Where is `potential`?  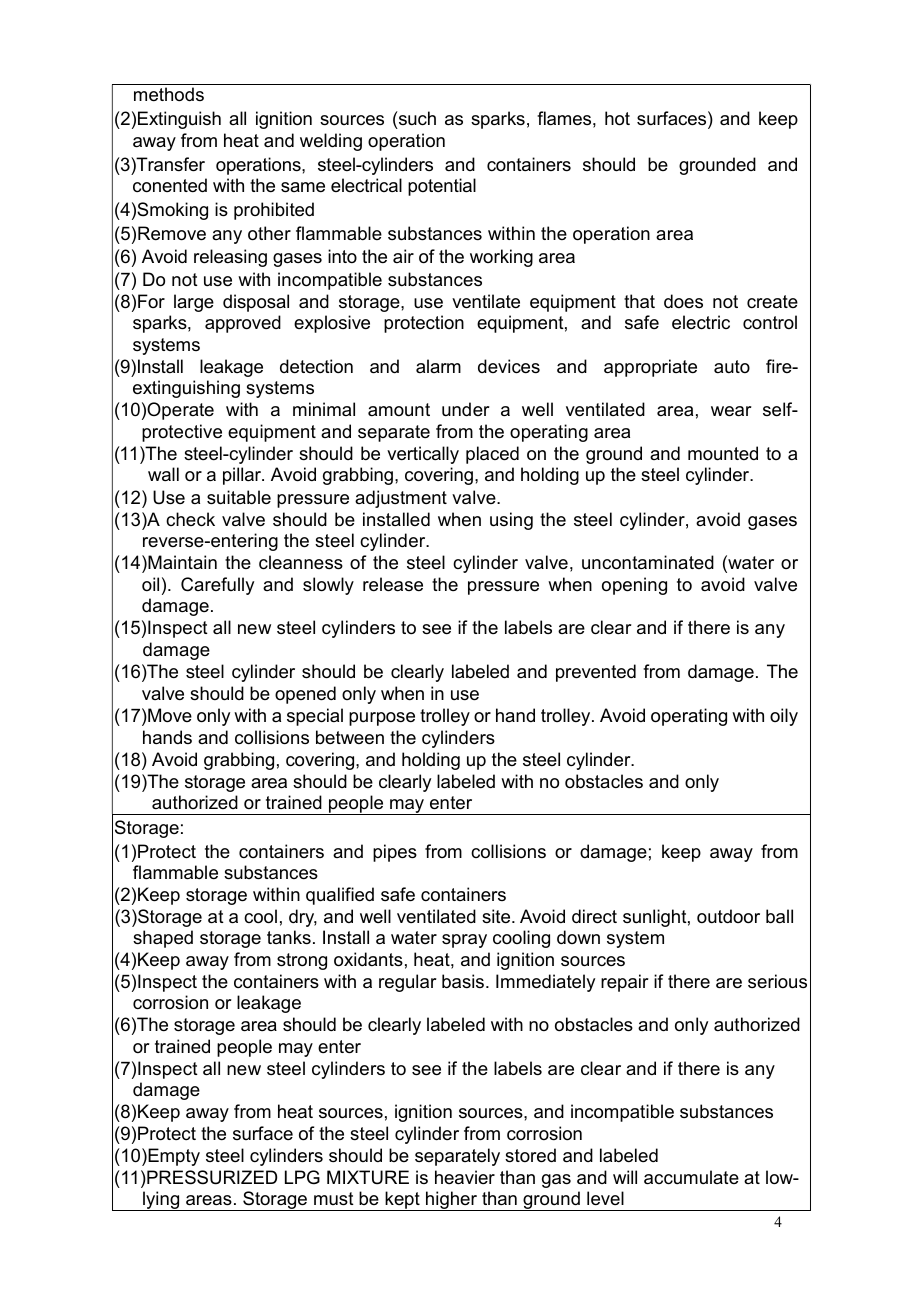
potential is located at coordinates (442, 187).
